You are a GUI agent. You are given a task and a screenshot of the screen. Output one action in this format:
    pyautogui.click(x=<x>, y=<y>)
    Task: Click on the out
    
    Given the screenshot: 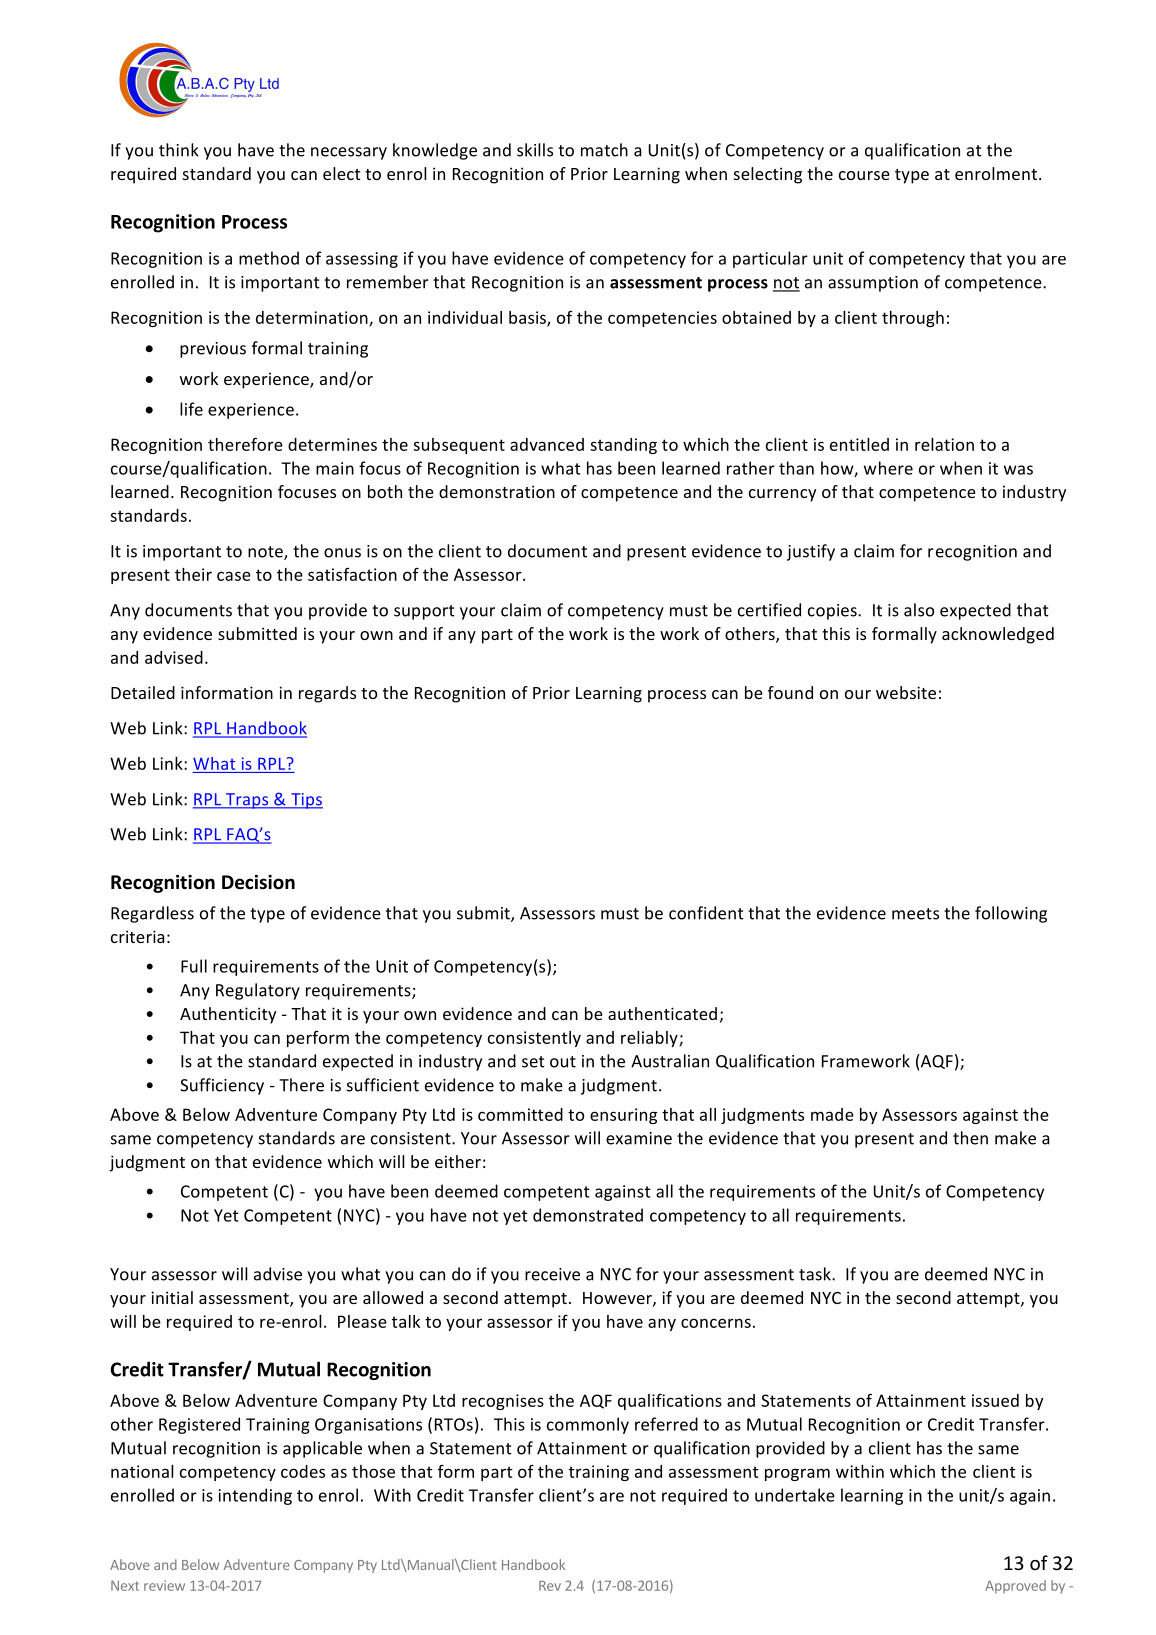 What is the action you would take?
    pyautogui.click(x=563, y=1062)
